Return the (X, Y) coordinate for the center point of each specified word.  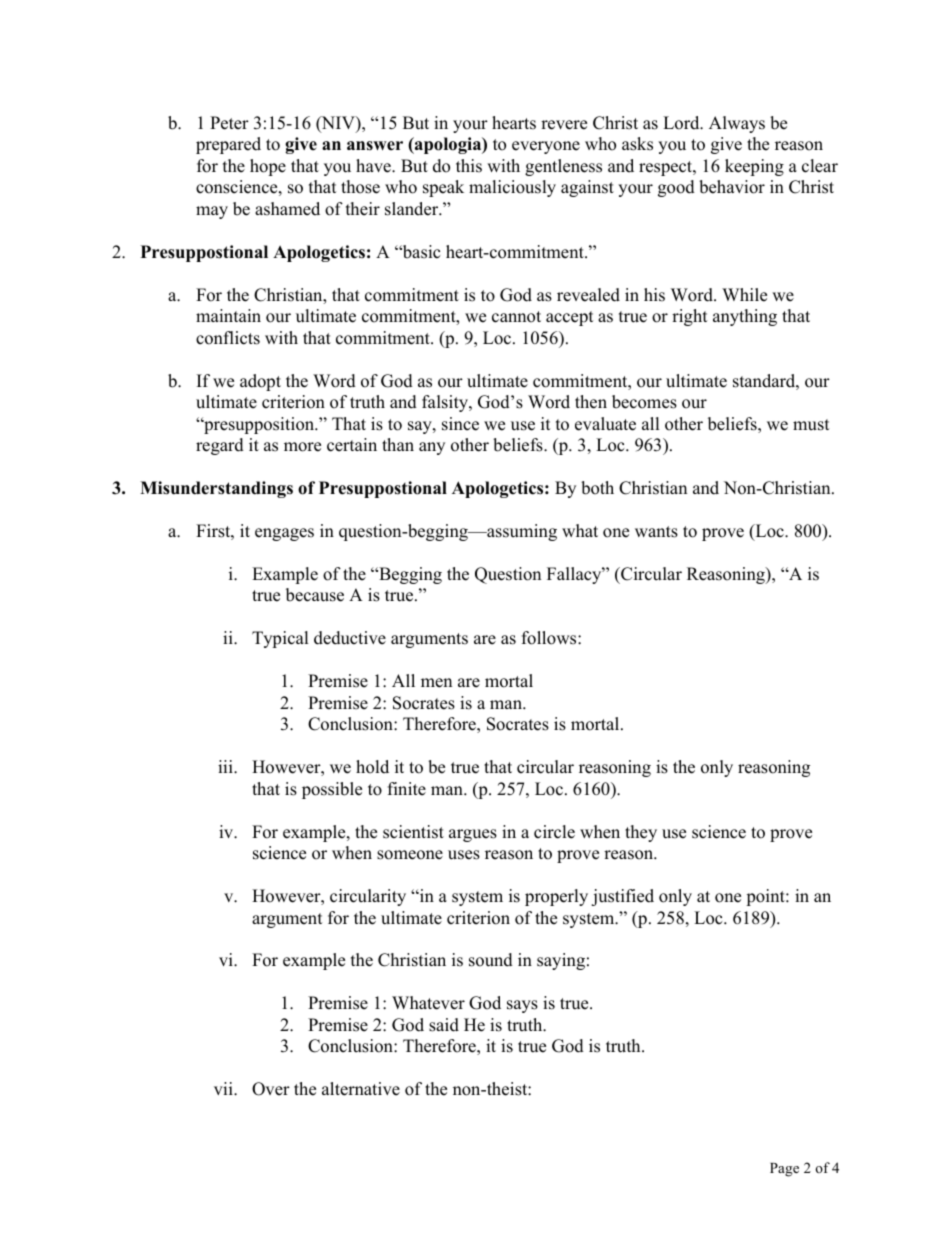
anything (745, 317)
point (766, 897)
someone (410, 855)
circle (554, 832)
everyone (546, 147)
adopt (260, 382)
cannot (516, 317)
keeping (754, 167)
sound (491, 960)
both (597, 488)
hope (268, 167)
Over (271, 1089)
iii (226, 766)
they (641, 833)
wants (656, 532)
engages (284, 534)
